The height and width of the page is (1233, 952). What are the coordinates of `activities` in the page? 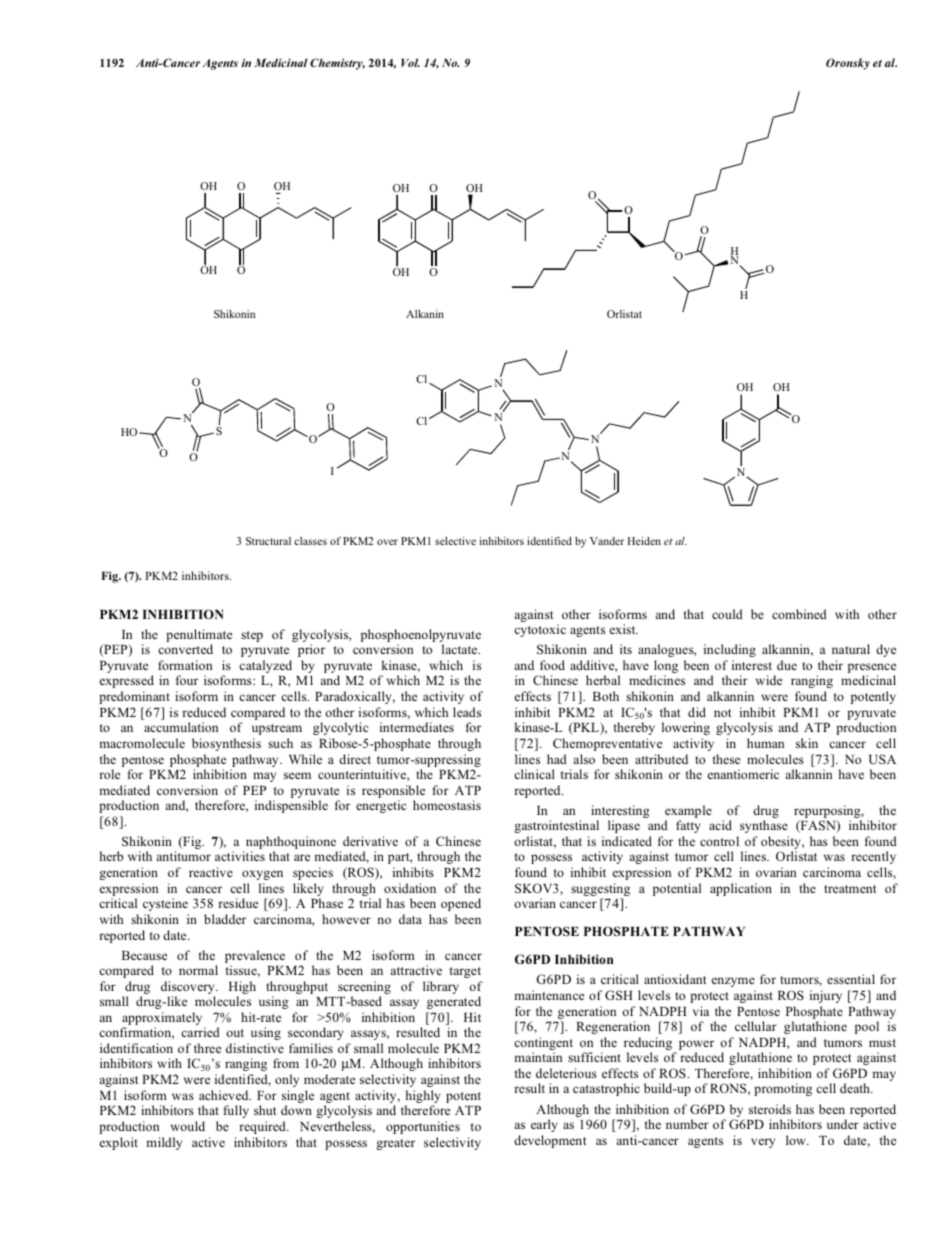 It's located at (240, 856).
